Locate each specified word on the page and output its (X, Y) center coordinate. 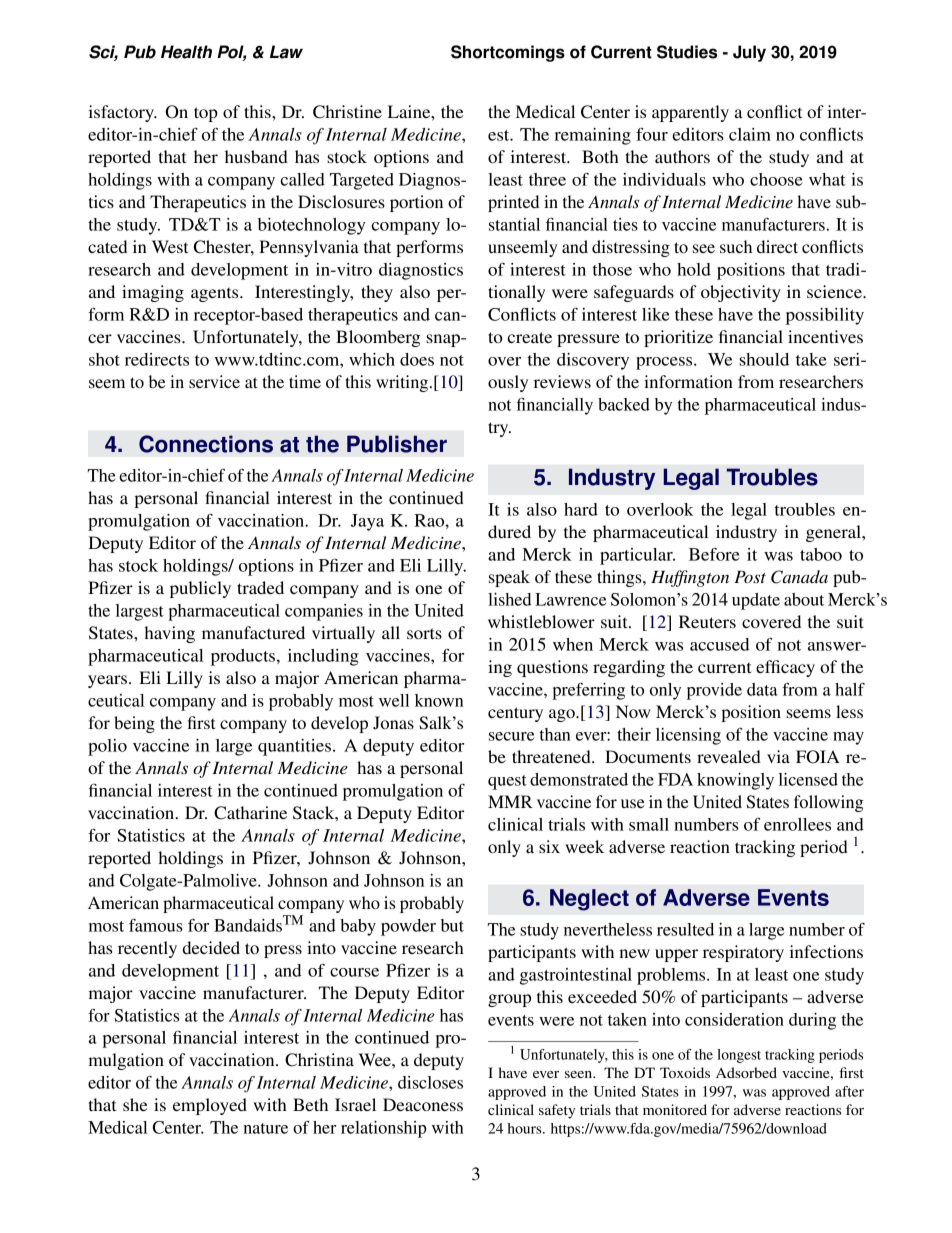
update (756, 601)
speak (509, 578)
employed (210, 1106)
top (206, 114)
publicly (200, 589)
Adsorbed (746, 1072)
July (749, 53)
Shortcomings (508, 53)
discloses (430, 1082)
